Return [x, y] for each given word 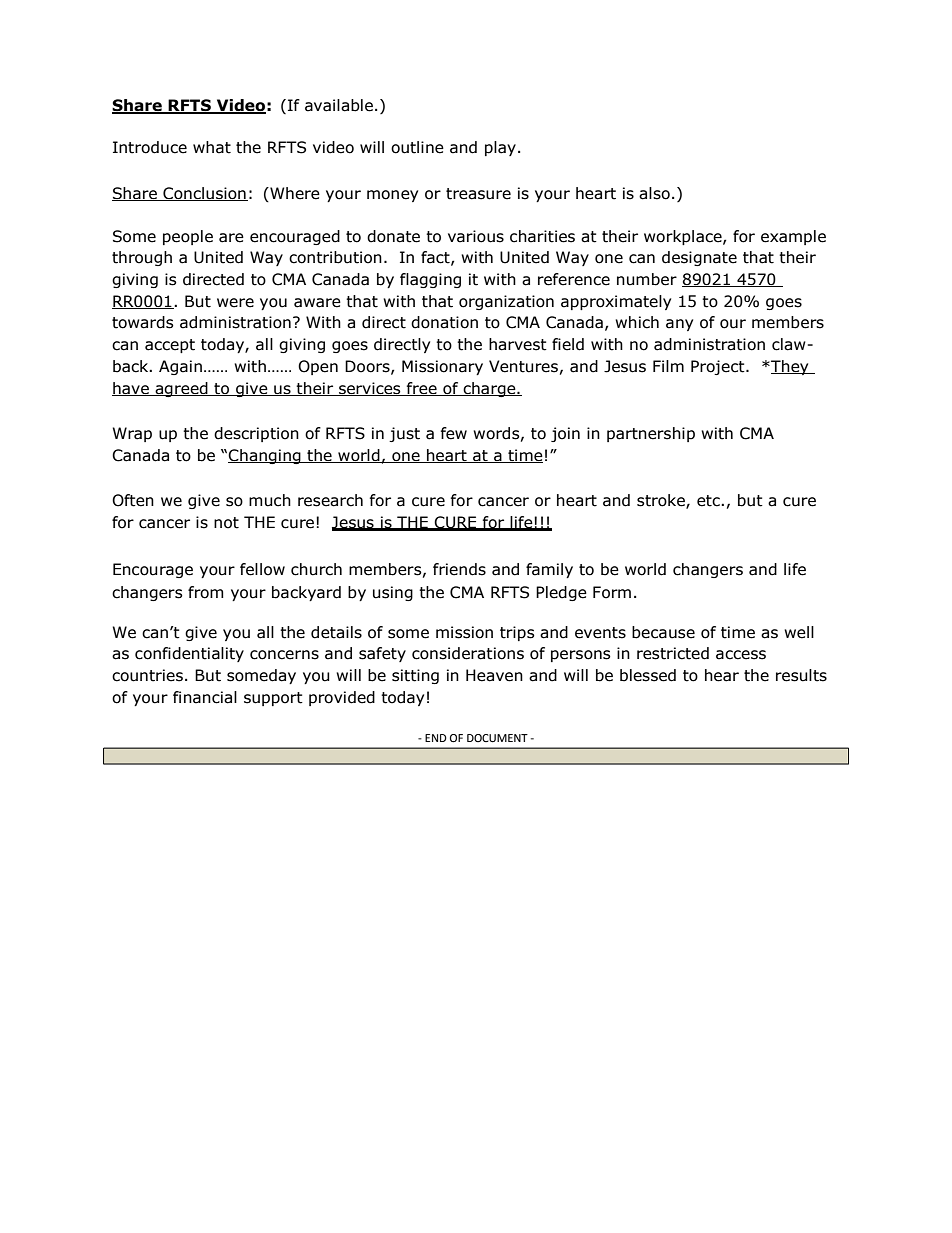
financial [205, 697]
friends [459, 569]
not [226, 523]
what [212, 147]
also [654, 193]
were [235, 303]
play [500, 148]
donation [444, 322]
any [679, 325]
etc [709, 501]
